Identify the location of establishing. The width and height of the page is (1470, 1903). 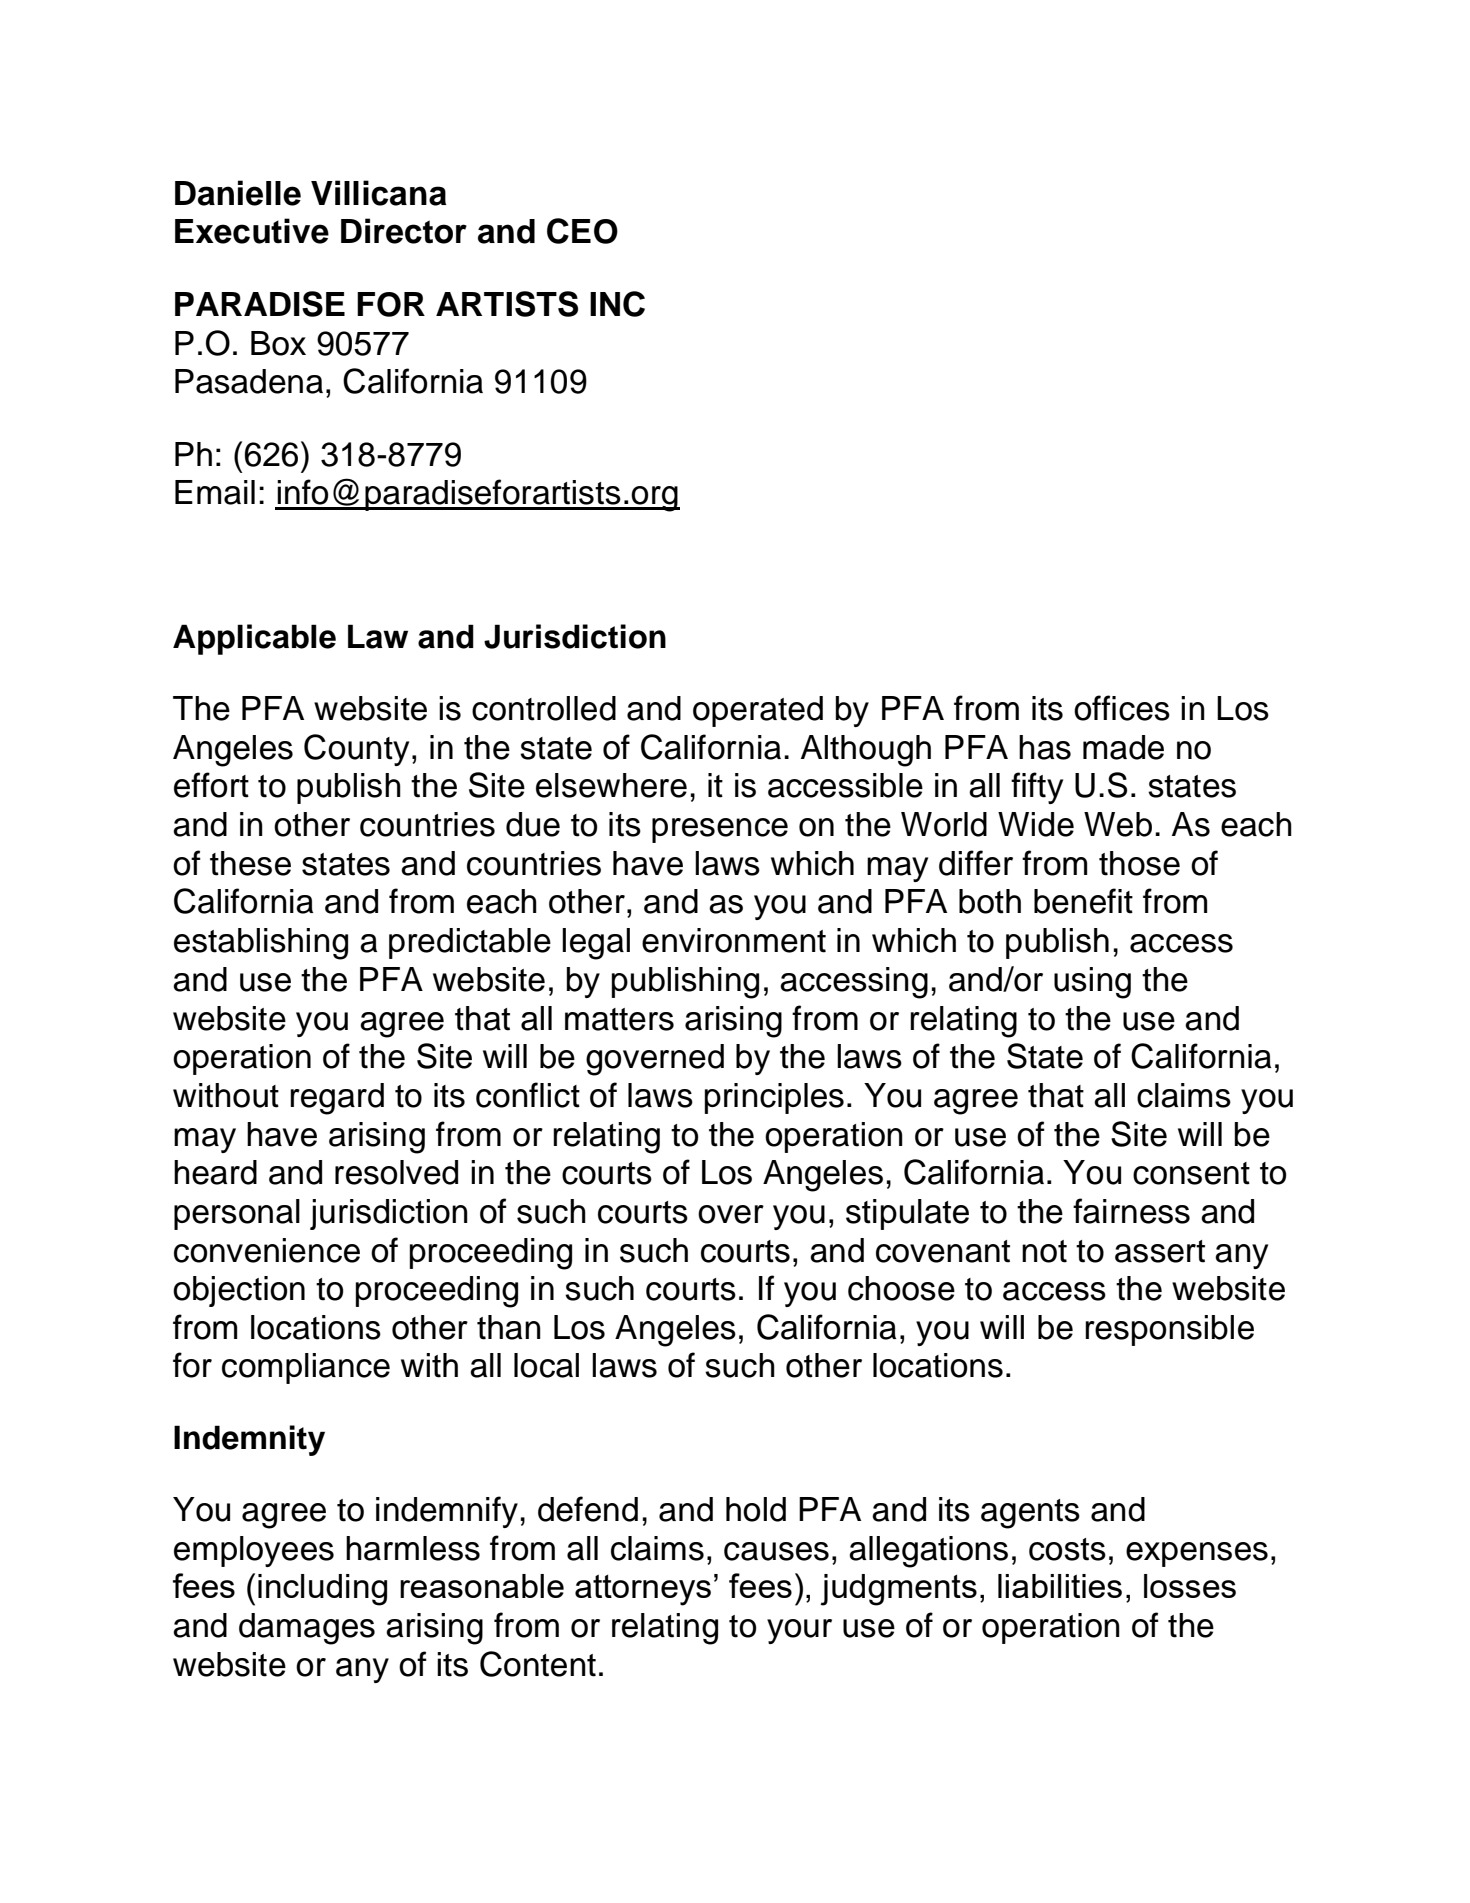
(261, 944).
